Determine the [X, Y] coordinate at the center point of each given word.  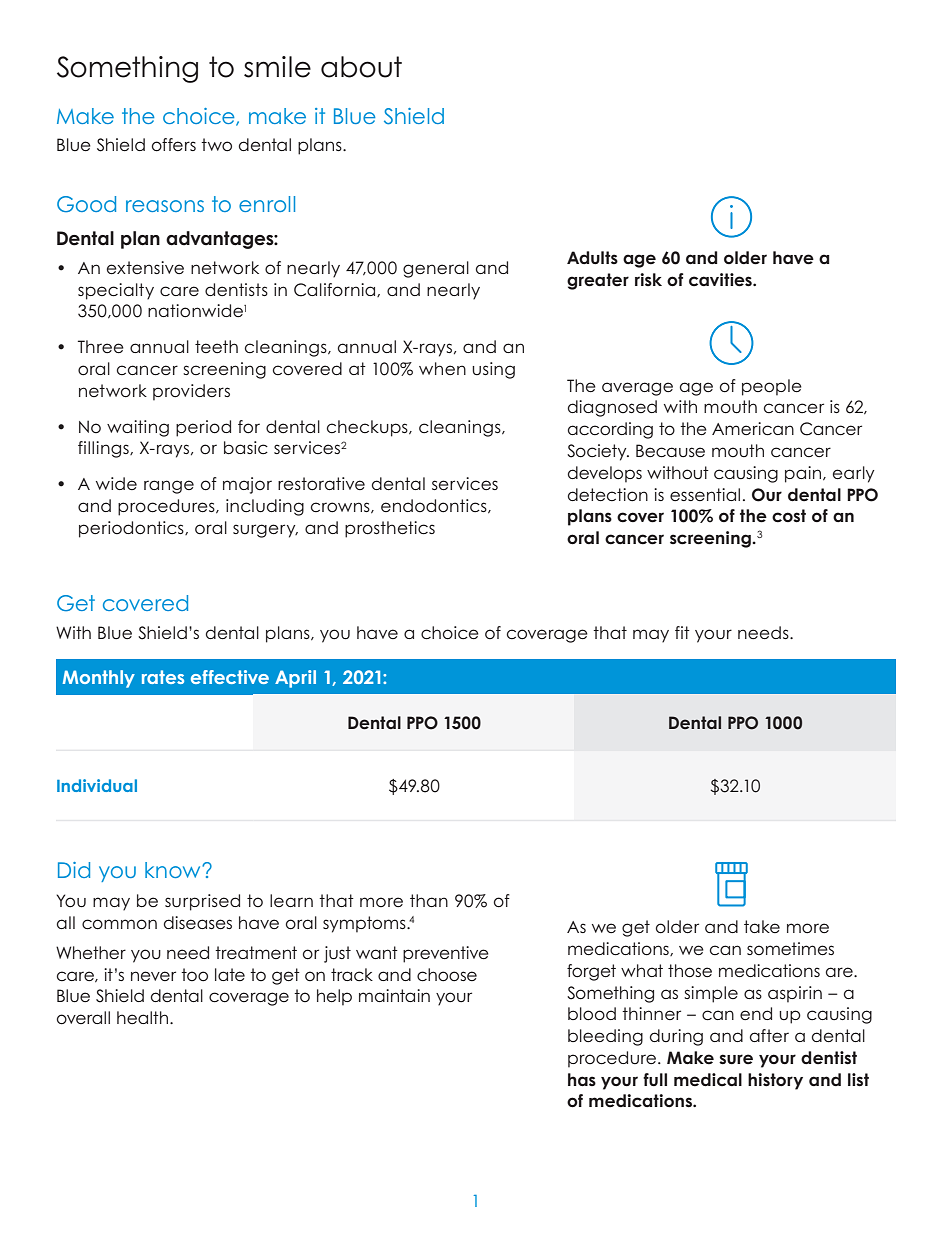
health [142, 1017]
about [361, 67]
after [769, 1035]
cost [789, 516]
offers [174, 145]
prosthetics [390, 529]
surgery [265, 531]
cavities [721, 280]
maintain [394, 995]
